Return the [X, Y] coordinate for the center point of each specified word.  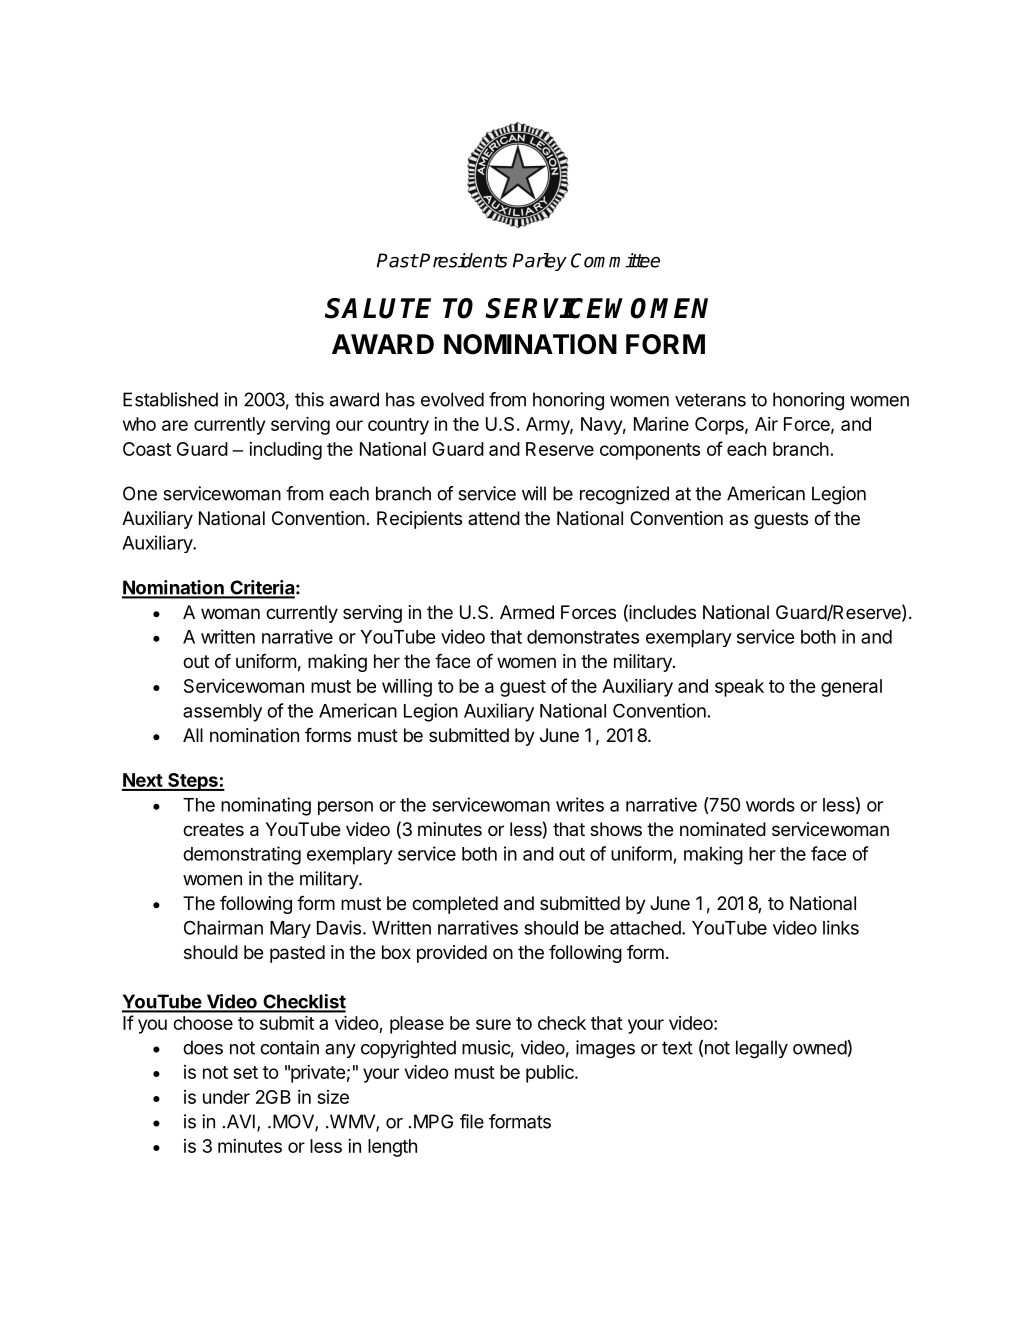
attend [494, 518]
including [285, 451]
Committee [615, 260]
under [226, 1097]
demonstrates [583, 637]
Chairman [223, 927]
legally [762, 1049]
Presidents [462, 260]
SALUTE [378, 308]
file [472, 1121]
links [841, 927]
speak [739, 688]
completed [455, 905]
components [650, 451]
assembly [222, 713]
